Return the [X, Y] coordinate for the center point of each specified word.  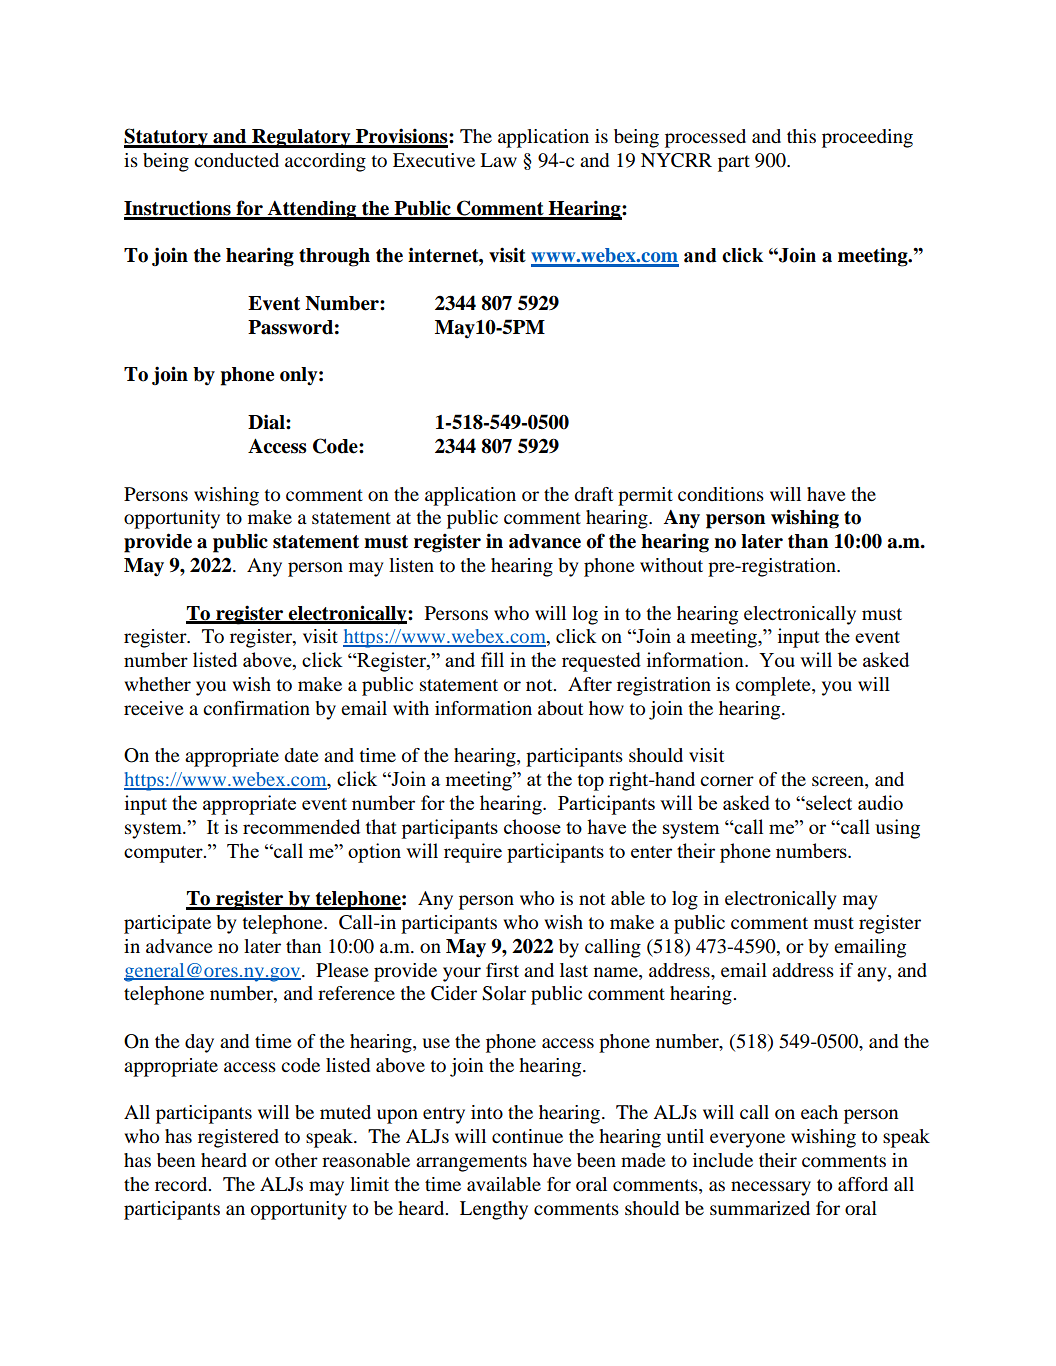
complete [774, 686]
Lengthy [494, 1210]
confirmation [256, 708]
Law [498, 160]
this [801, 136]
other [296, 1160]
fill [492, 659]
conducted [236, 160]
